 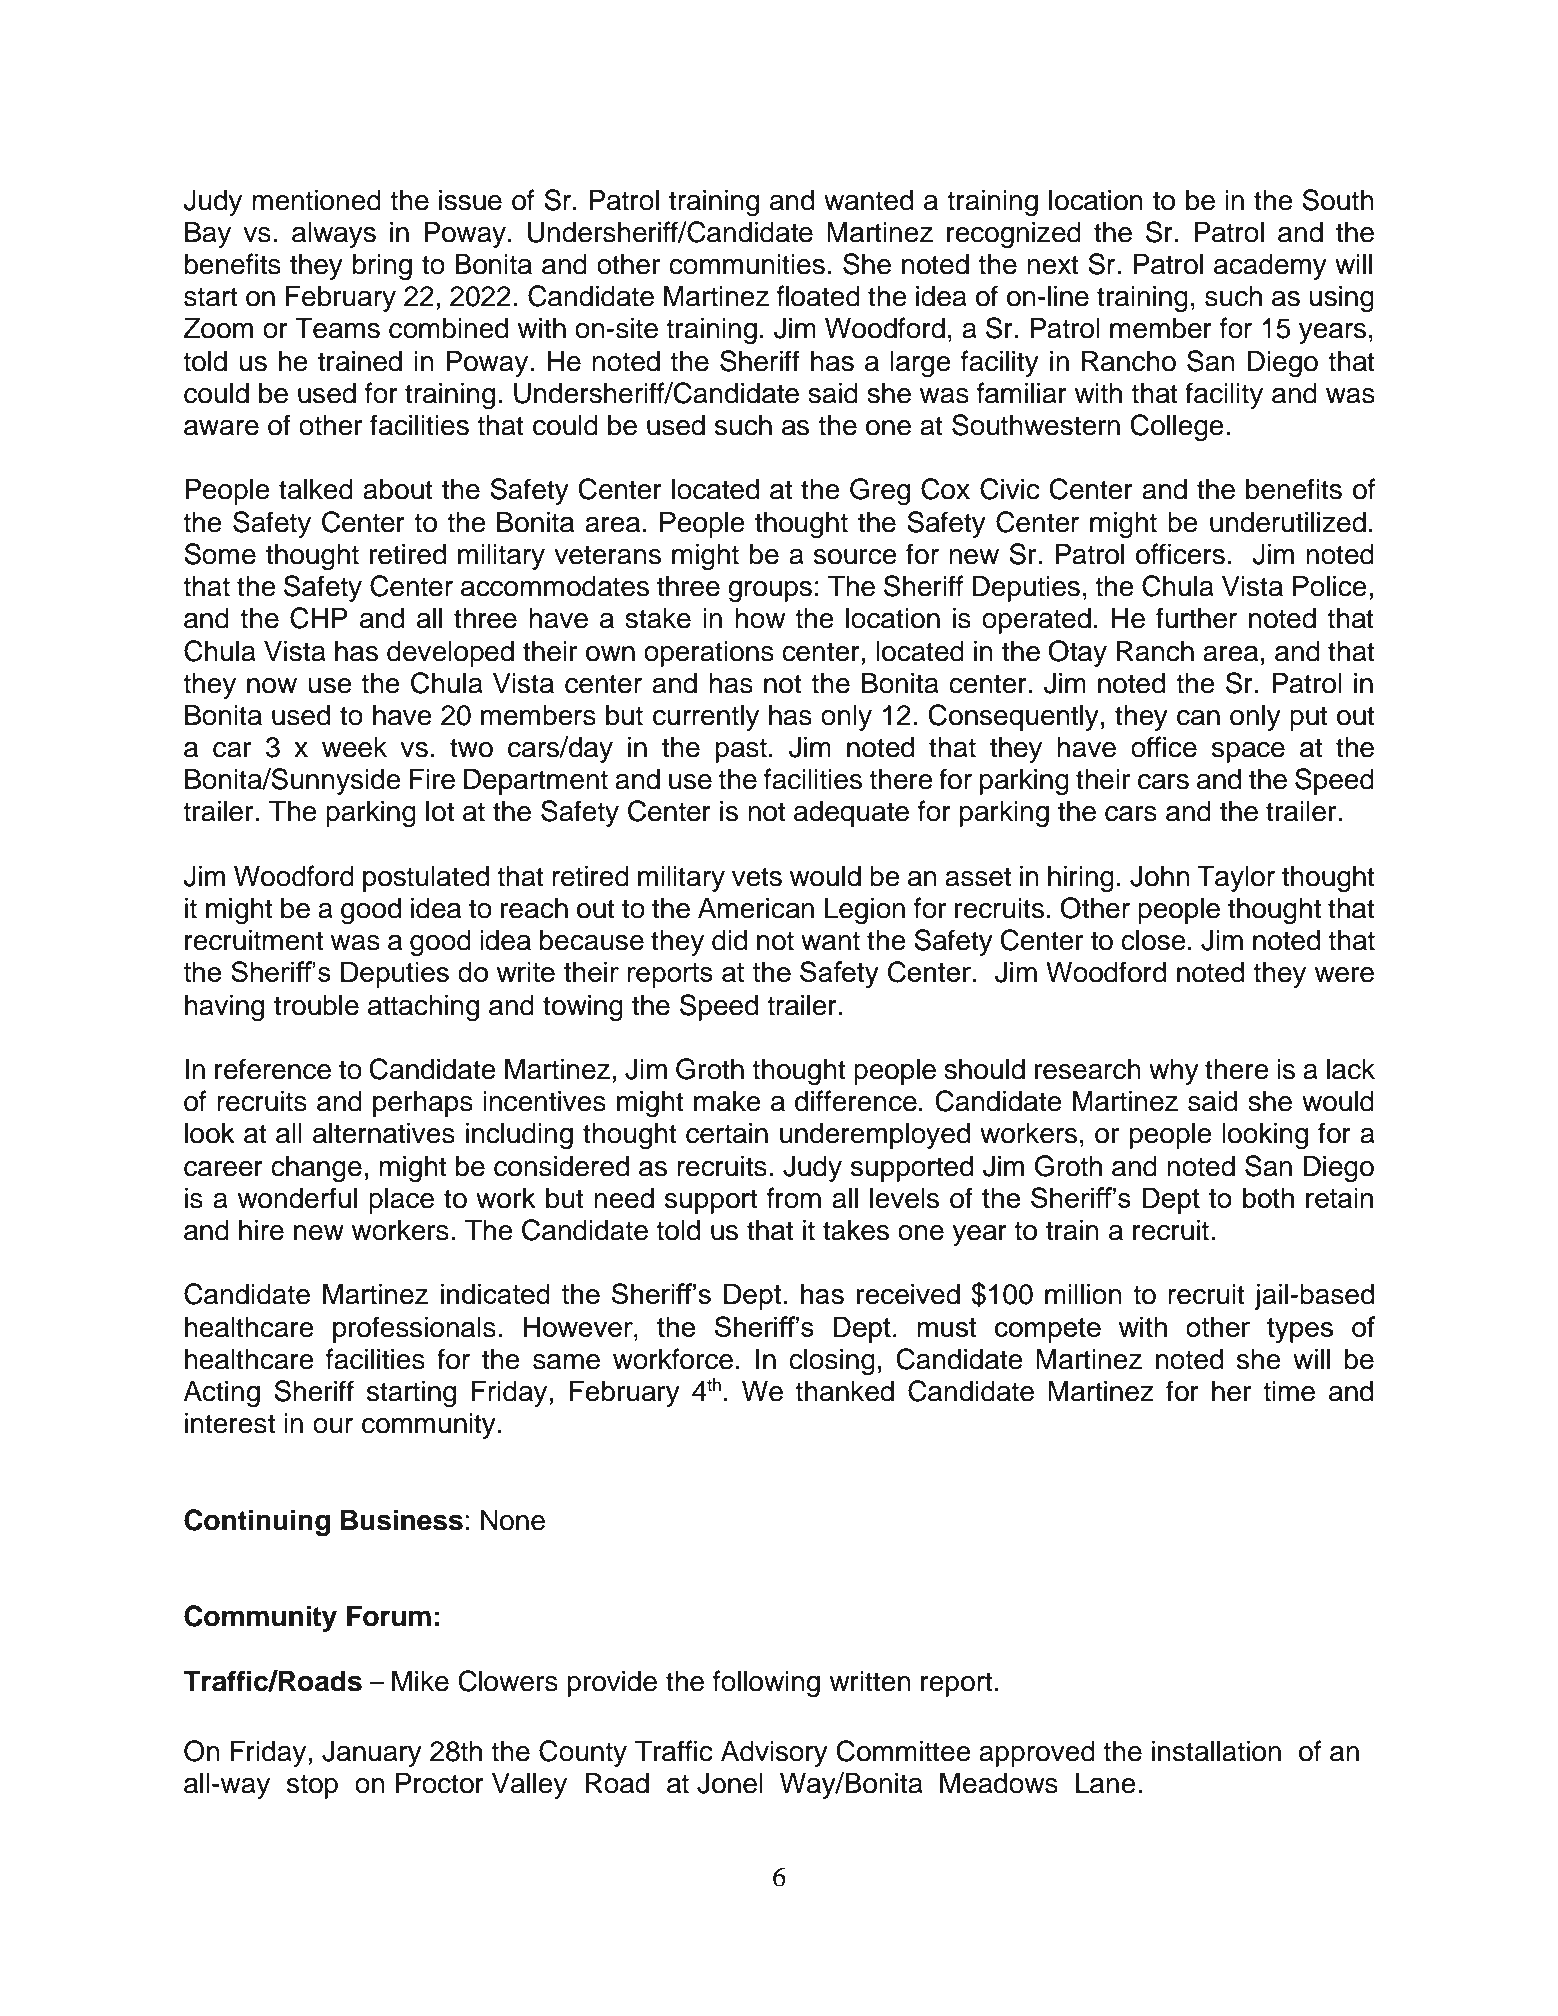 What do you see at coordinates (1196, 618) in the screenshot?
I see `further` at bounding box center [1196, 618].
